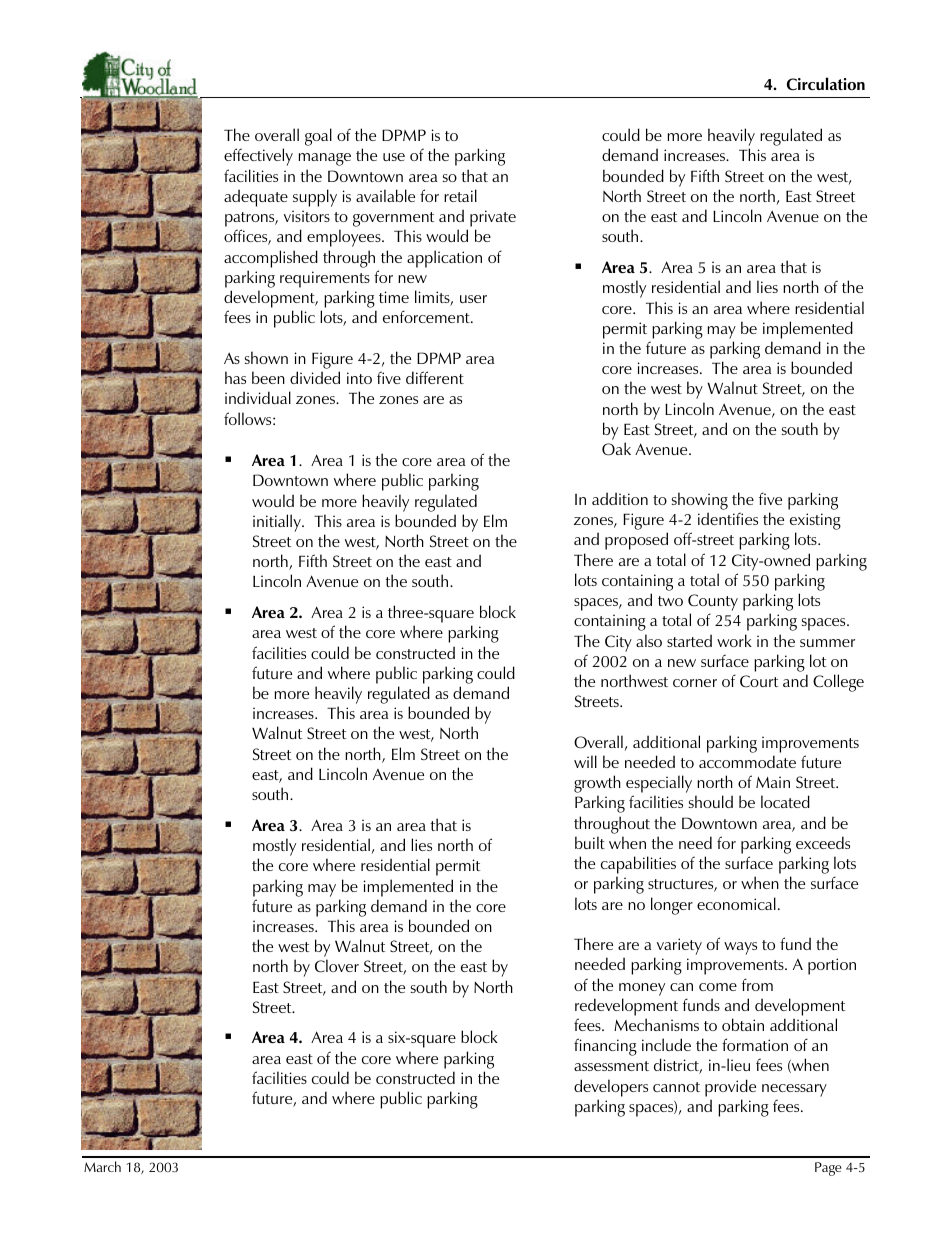 The width and height of the screenshot is (952, 1233). I want to click on March, so click(102, 1166).
